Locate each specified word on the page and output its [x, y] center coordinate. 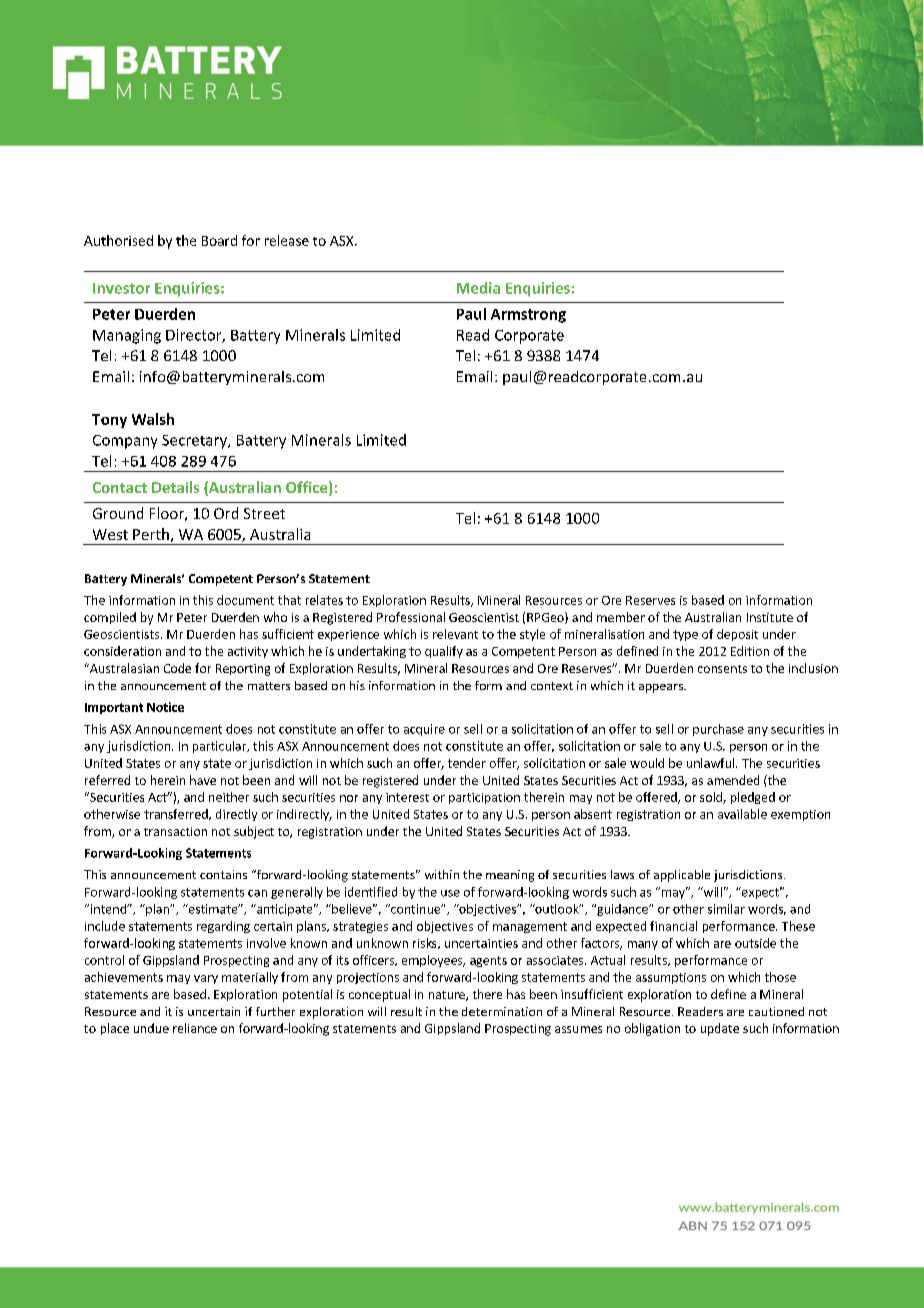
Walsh [153, 419]
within [442, 874]
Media [478, 288]
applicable [682, 876]
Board [219, 240]
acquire [424, 730]
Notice [165, 707]
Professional [411, 617]
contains [223, 874]
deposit [737, 635]
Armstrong [528, 316]
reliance [195, 1028]
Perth [151, 534]
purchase [718, 730]
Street [264, 513]
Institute [770, 617]
